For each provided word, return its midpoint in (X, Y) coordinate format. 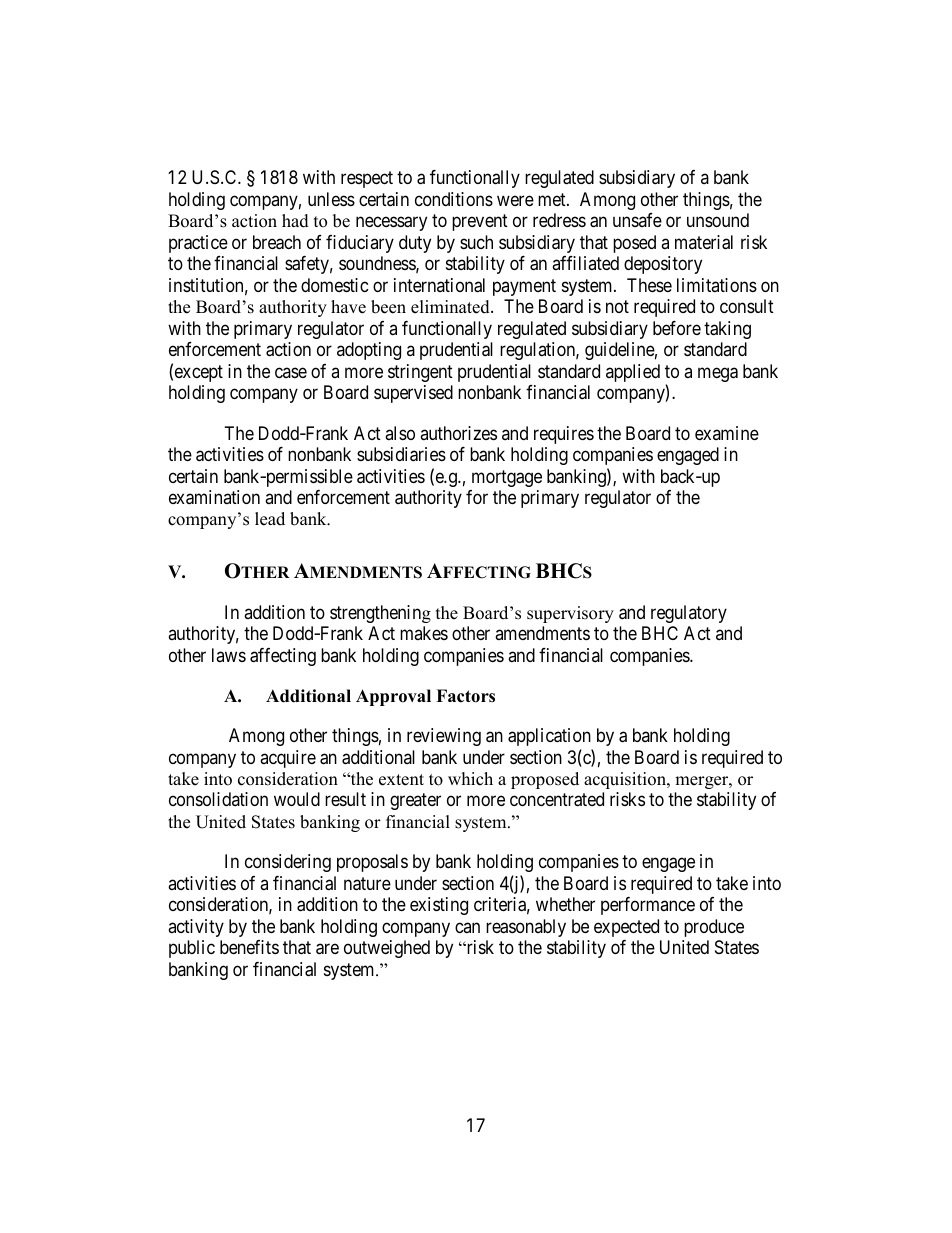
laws (229, 655)
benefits (249, 947)
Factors (465, 696)
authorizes (458, 433)
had (295, 221)
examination (214, 497)
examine (727, 433)
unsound (718, 220)
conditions (454, 199)
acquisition (626, 780)
